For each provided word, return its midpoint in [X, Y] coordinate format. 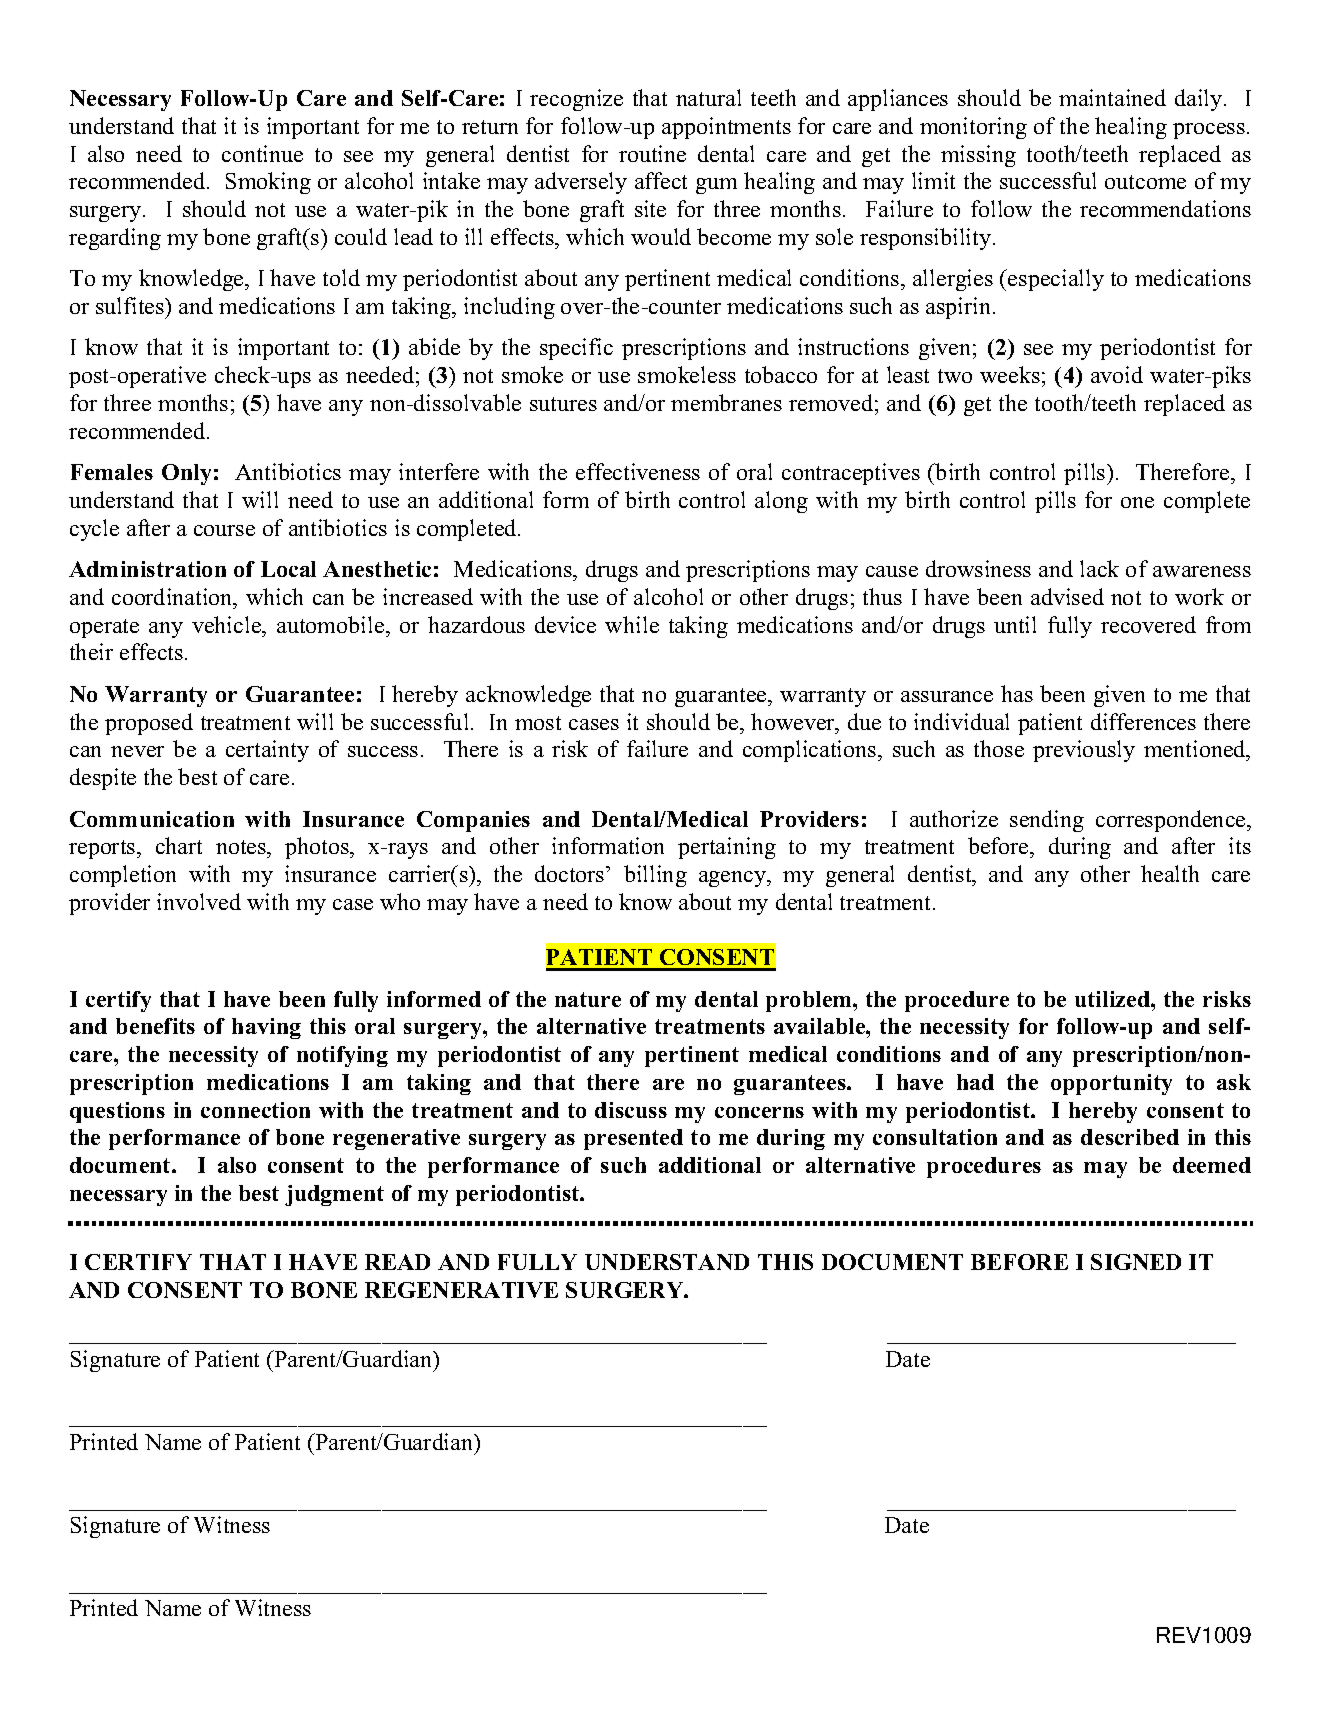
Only [186, 474]
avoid [1117, 374]
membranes [726, 402]
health [1170, 873]
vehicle [228, 624]
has [1017, 693]
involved [199, 901]
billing [655, 876]
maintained [1112, 97]
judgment [334, 1195]
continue [262, 153]
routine [652, 153]
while [632, 624]
